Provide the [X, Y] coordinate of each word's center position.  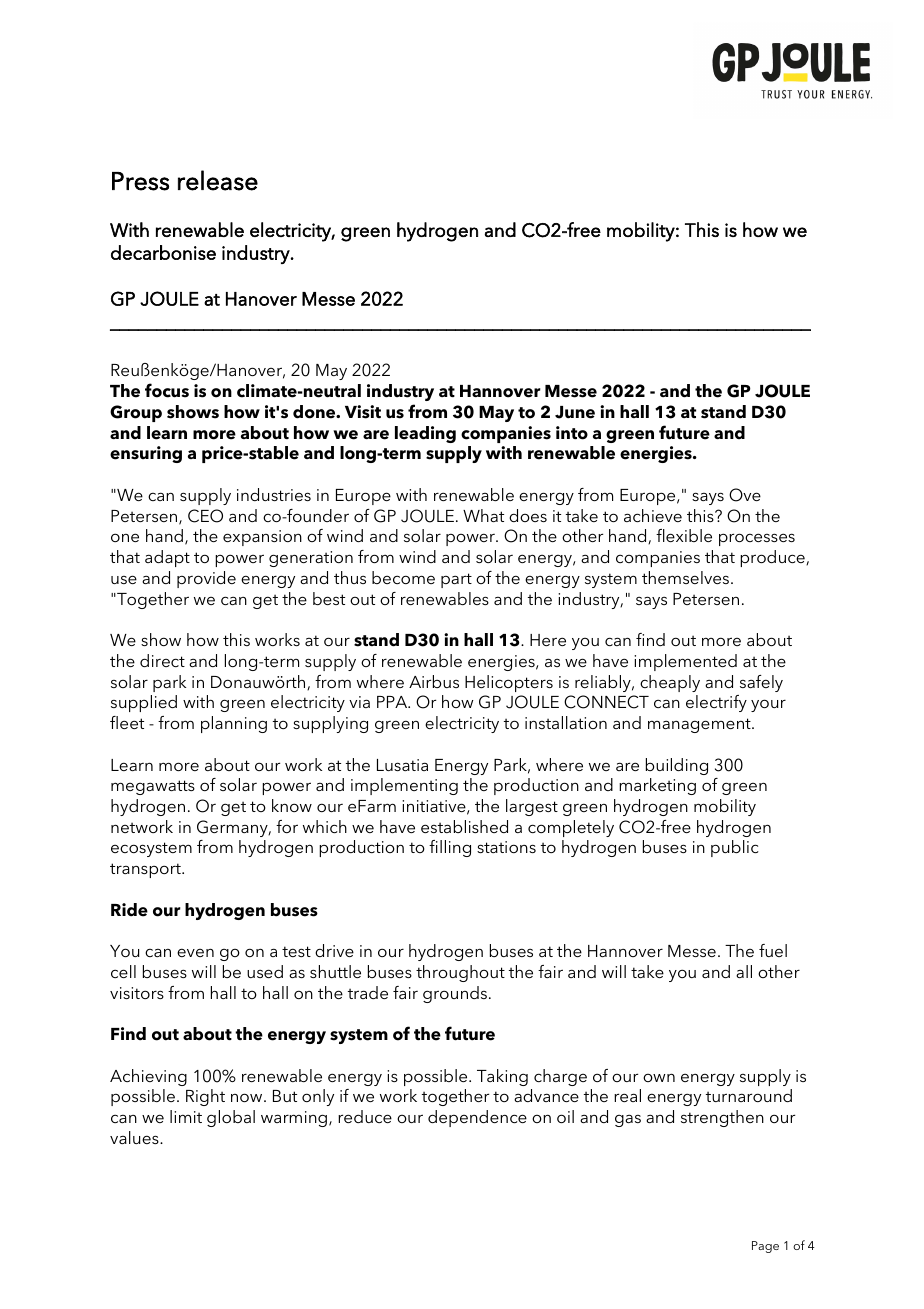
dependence [477, 1118]
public [735, 848]
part [456, 580]
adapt [167, 558]
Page [765, 1247]
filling [450, 848]
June [575, 412]
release [218, 180]
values [135, 1137]
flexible [684, 535]
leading [425, 434]
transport [146, 870]
